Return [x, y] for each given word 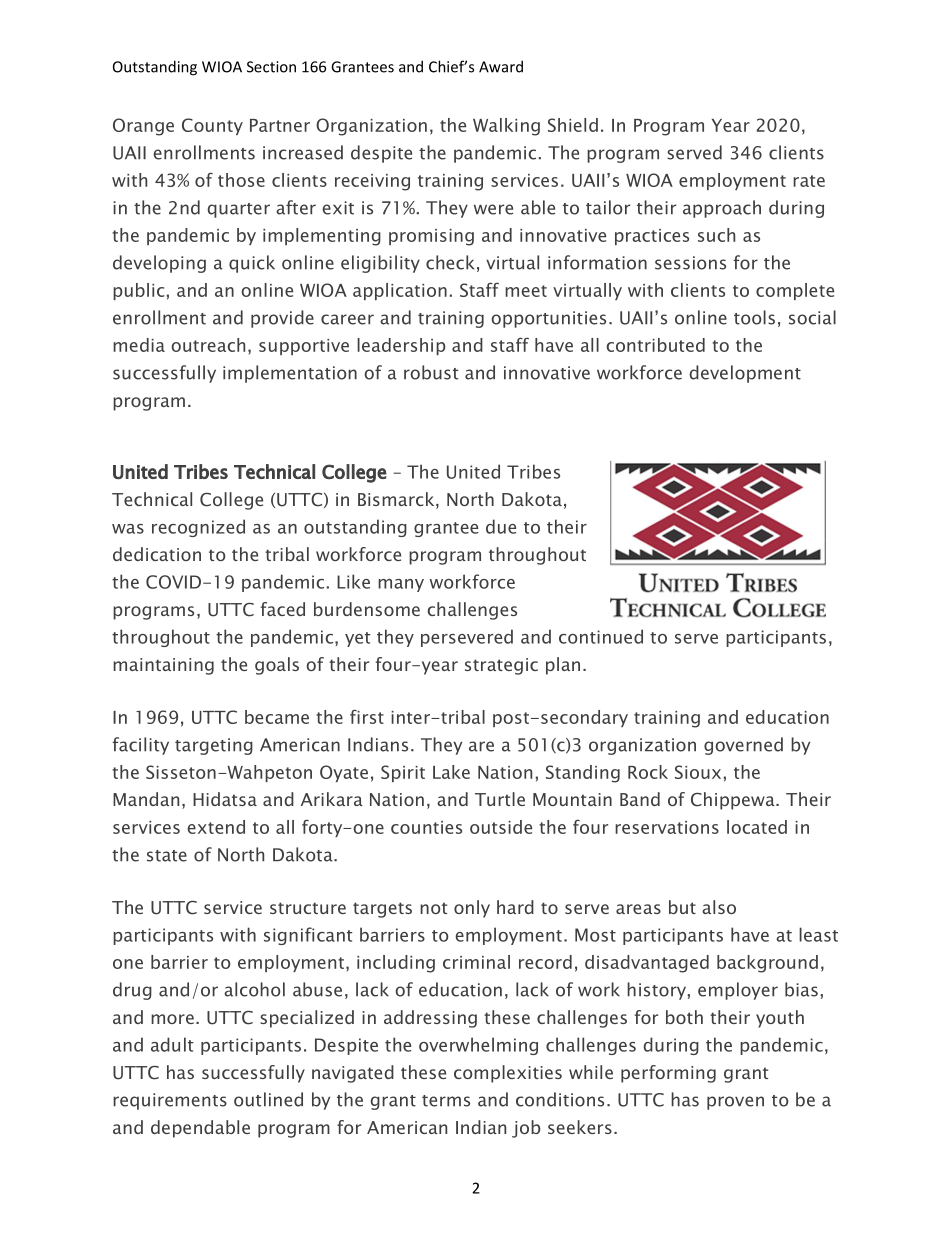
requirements [170, 1101]
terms [446, 1101]
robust [431, 372]
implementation [290, 374]
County [212, 126]
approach [722, 209]
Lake [451, 772]
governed [743, 746]
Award [501, 66]
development [745, 374]
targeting [214, 746]
